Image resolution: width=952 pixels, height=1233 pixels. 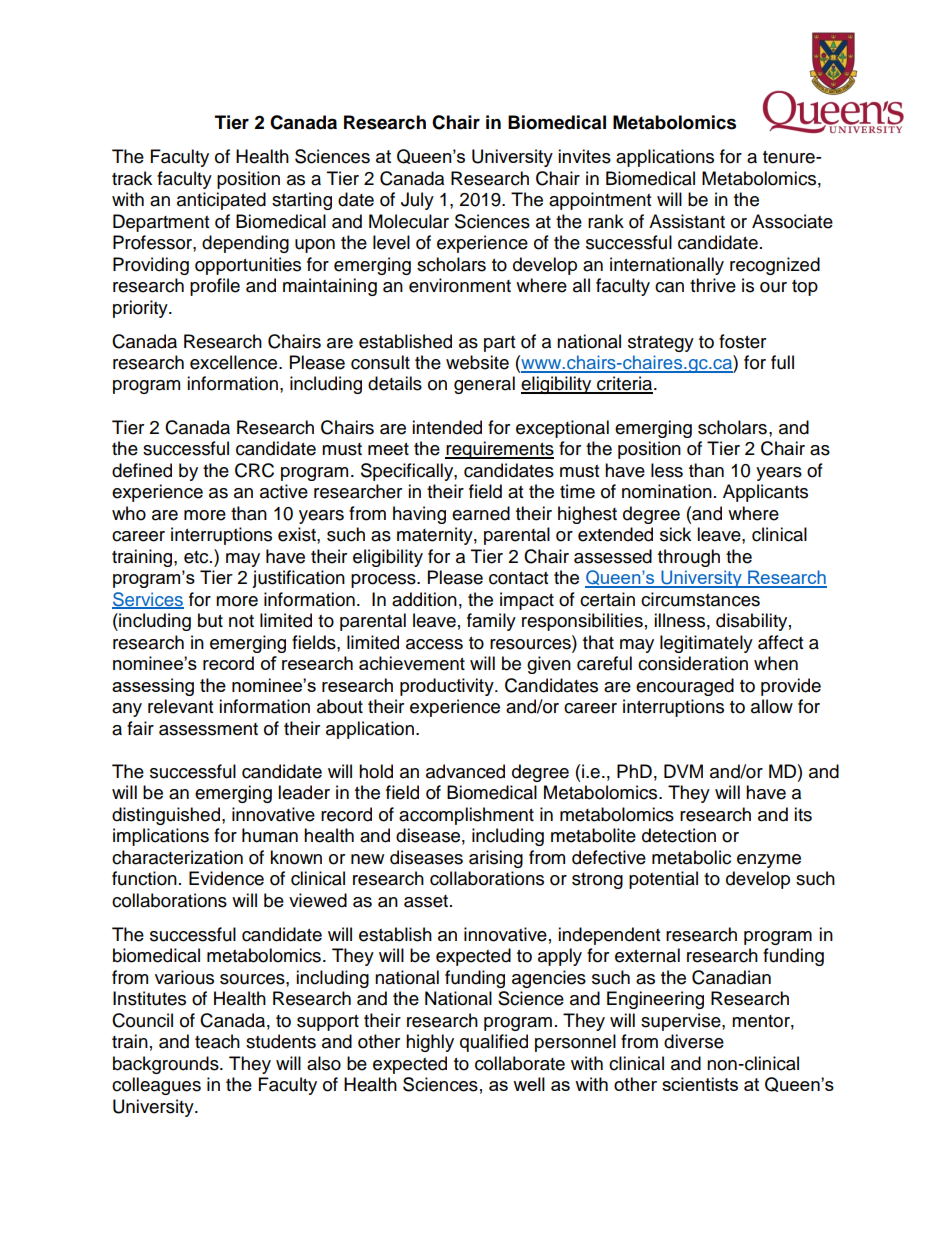 I want to click on requirements, so click(x=499, y=450).
